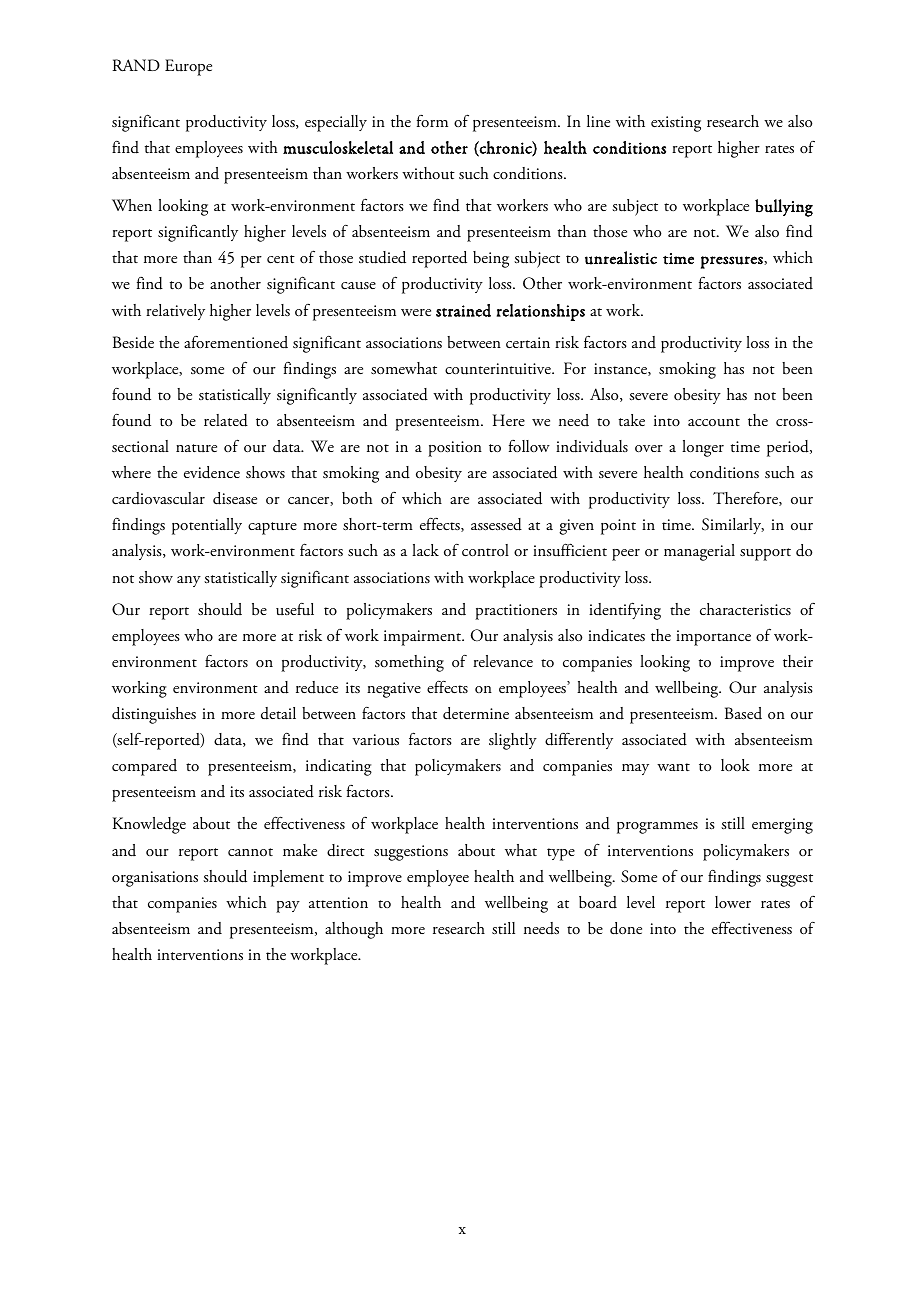 The height and width of the screenshot is (1308, 924). I want to click on form, so click(432, 120).
